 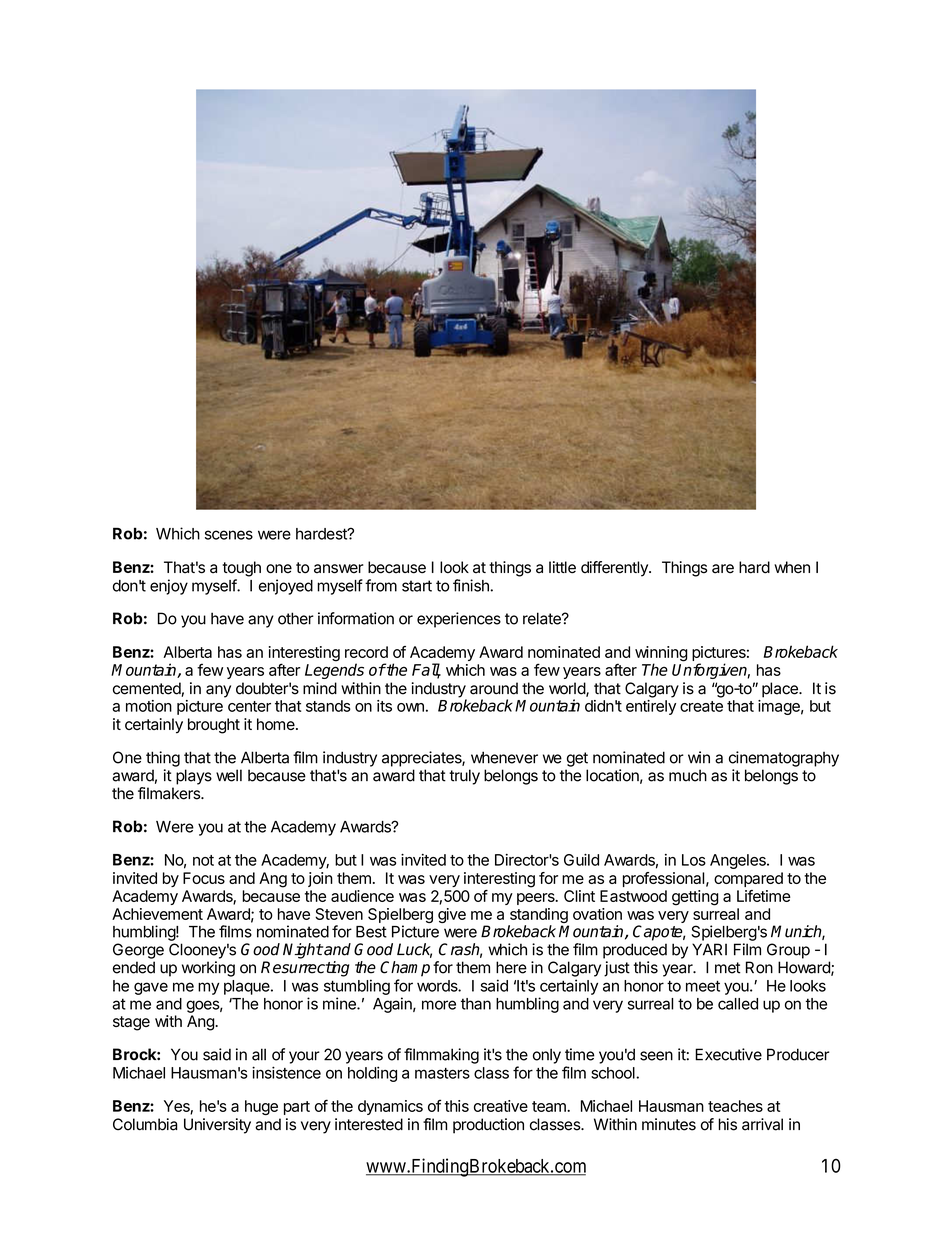 I want to click on Los, so click(x=694, y=860).
